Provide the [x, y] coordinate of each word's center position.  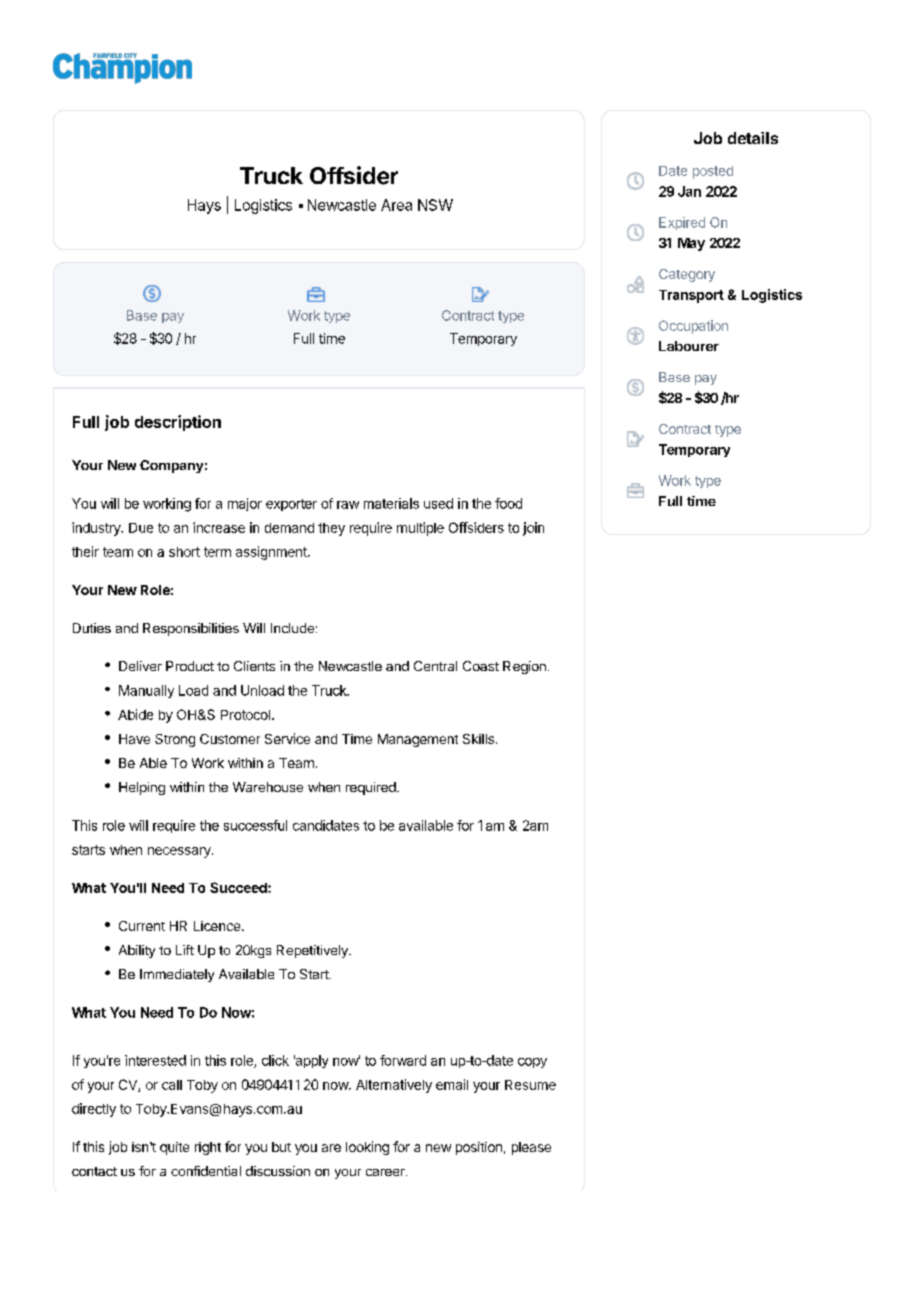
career [386, 1172]
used [438, 503]
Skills [478, 739]
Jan [689, 191]
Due [141, 528]
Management [418, 740]
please [531, 1148]
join [533, 529]
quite [174, 1148]
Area [396, 205]
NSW [435, 205]
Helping [142, 788]
